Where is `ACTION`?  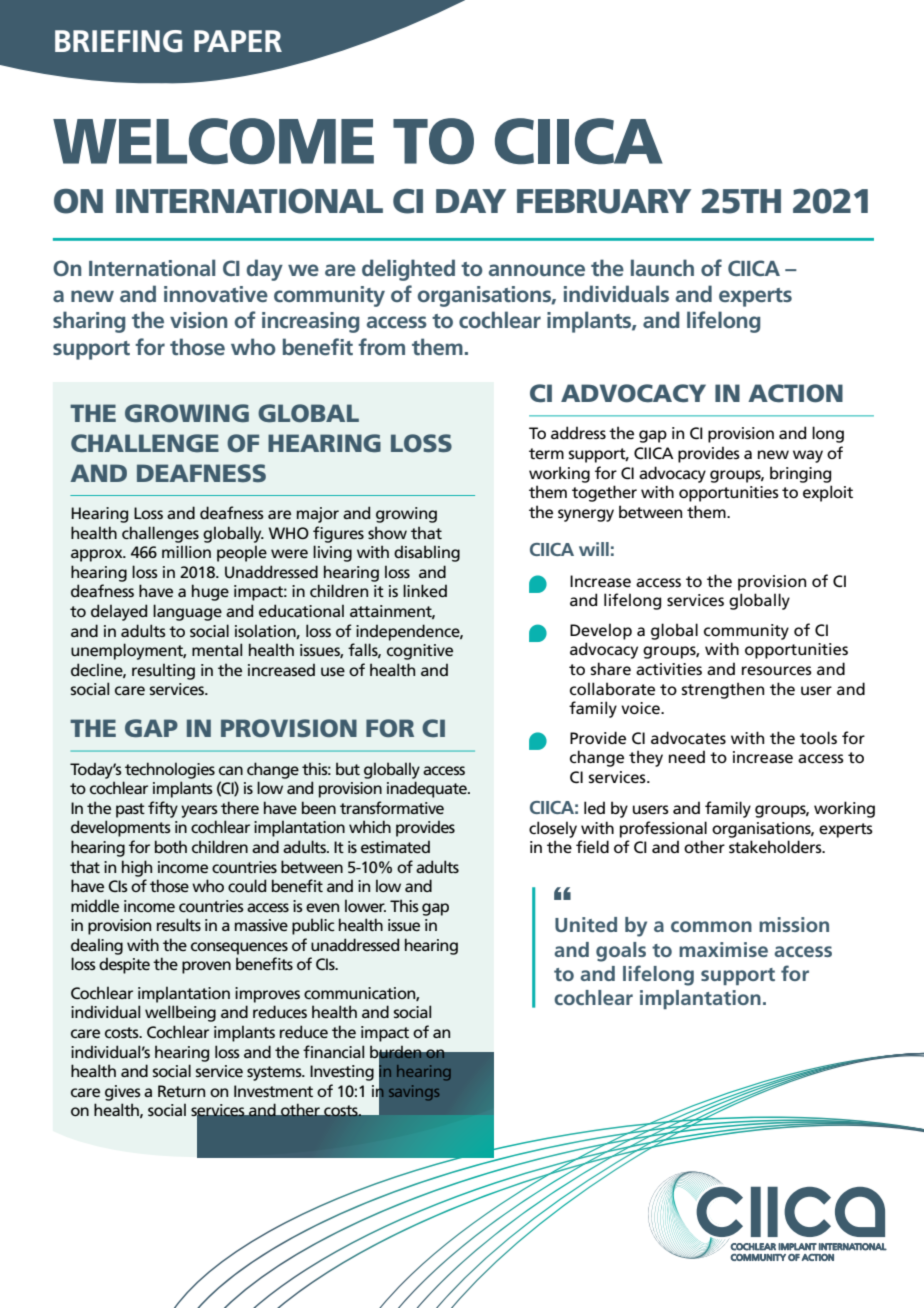 ACTION is located at coordinates (795, 393).
